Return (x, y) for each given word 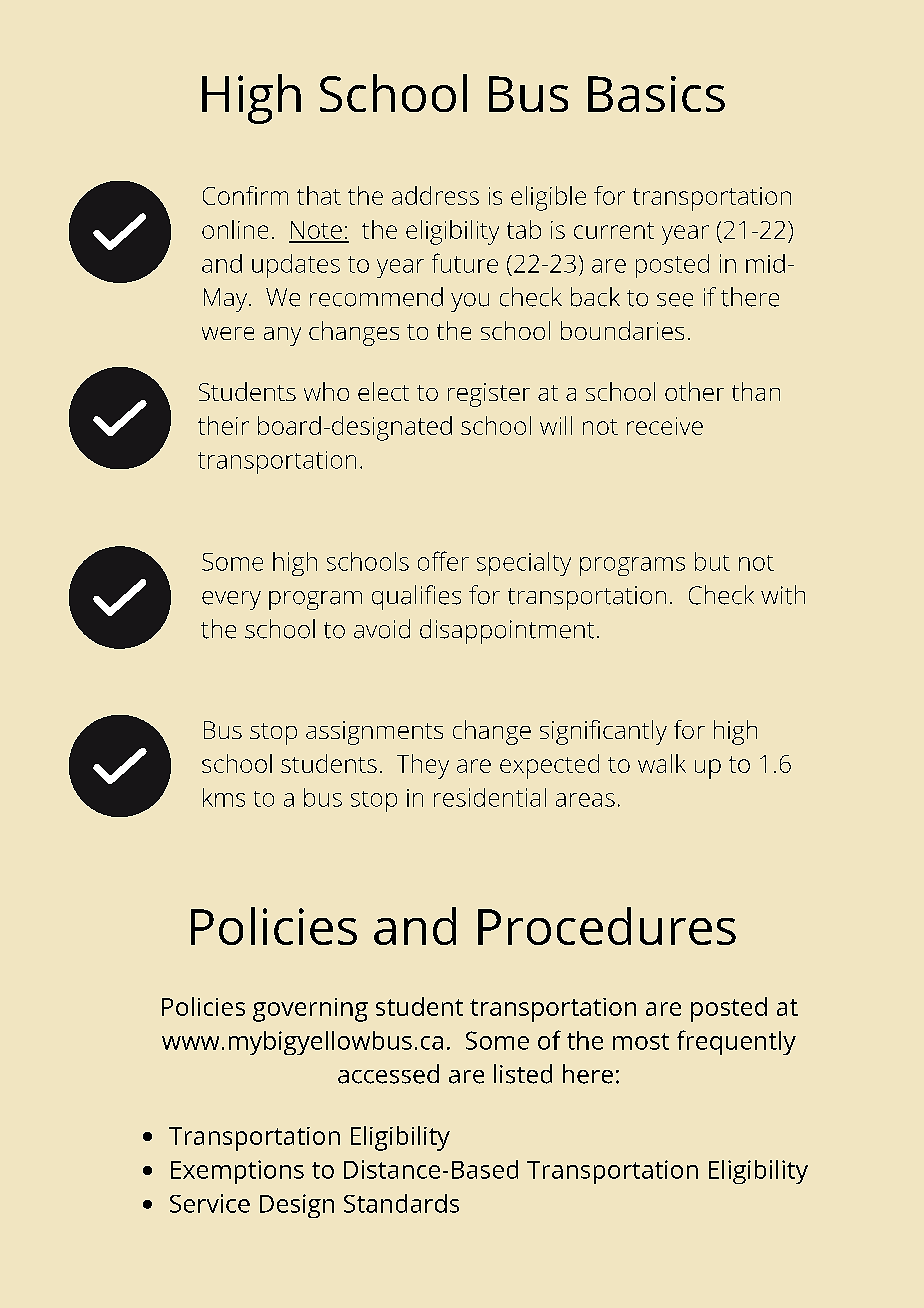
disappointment (507, 631)
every (231, 600)
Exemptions (237, 1172)
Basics (656, 94)
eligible (548, 198)
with (783, 595)
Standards (401, 1203)
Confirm (245, 195)
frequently (736, 1042)
